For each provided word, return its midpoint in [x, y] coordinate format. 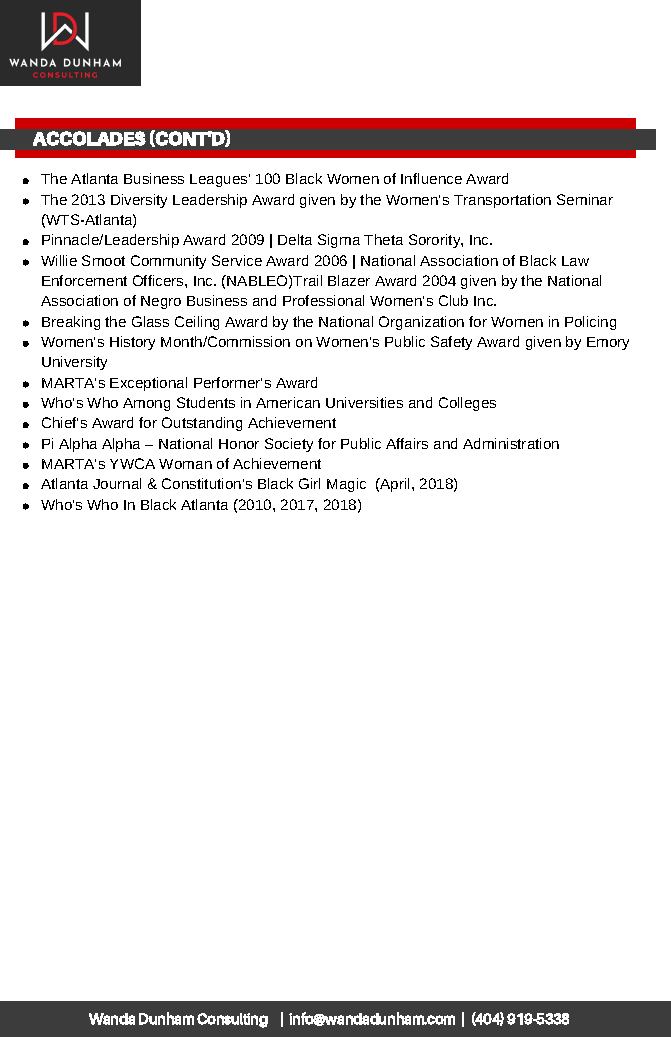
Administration [511, 443]
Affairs [407, 443]
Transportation [502, 201]
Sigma [339, 241]
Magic [346, 485]
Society [289, 445]
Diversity [139, 201]
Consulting [232, 1020]
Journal [117, 483]
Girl [309, 483]
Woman [185, 464]
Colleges [467, 404]
